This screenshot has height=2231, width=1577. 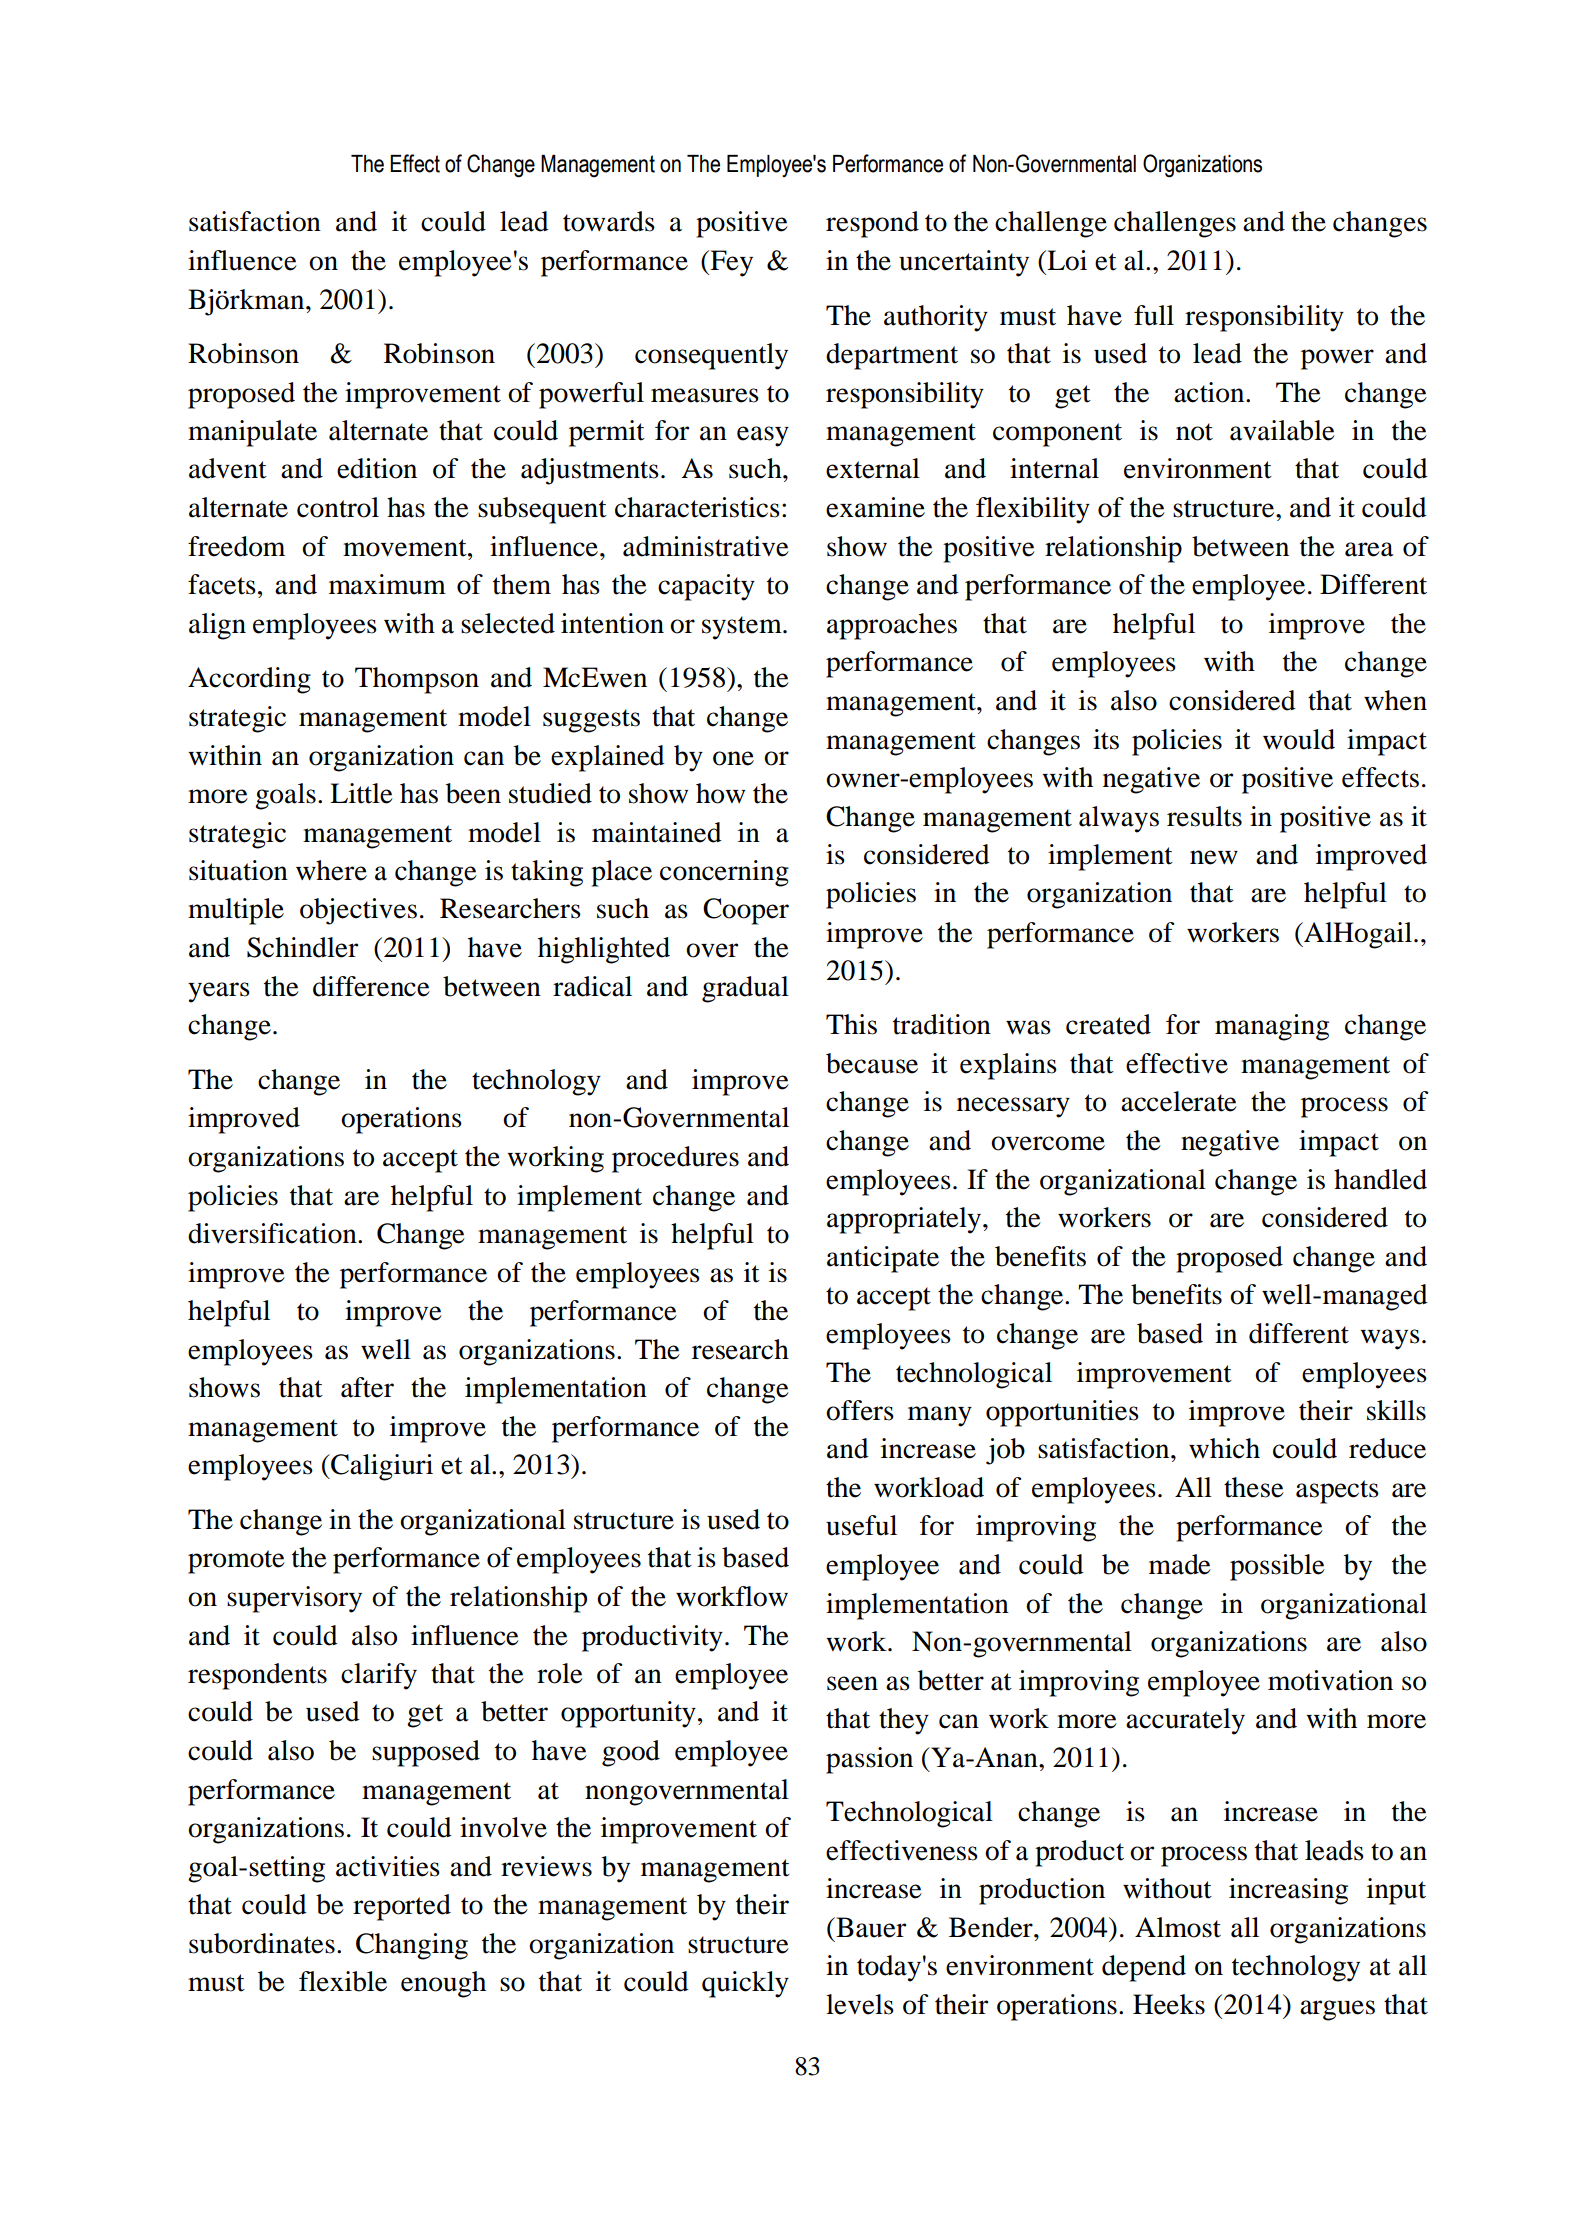 I want to click on quickly, so click(x=745, y=1984).
